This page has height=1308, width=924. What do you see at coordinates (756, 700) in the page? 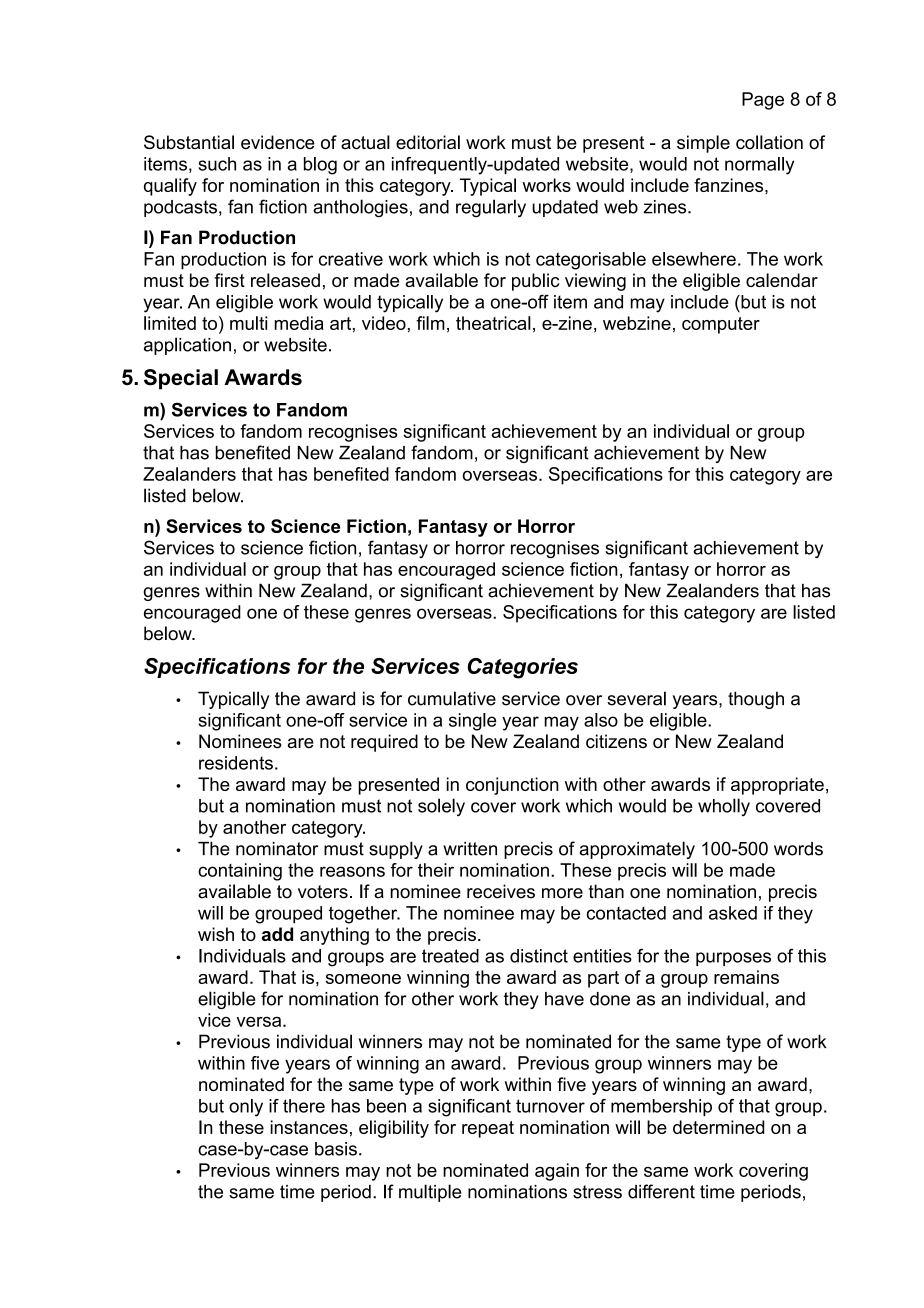
I see `though` at bounding box center [756, 700].
